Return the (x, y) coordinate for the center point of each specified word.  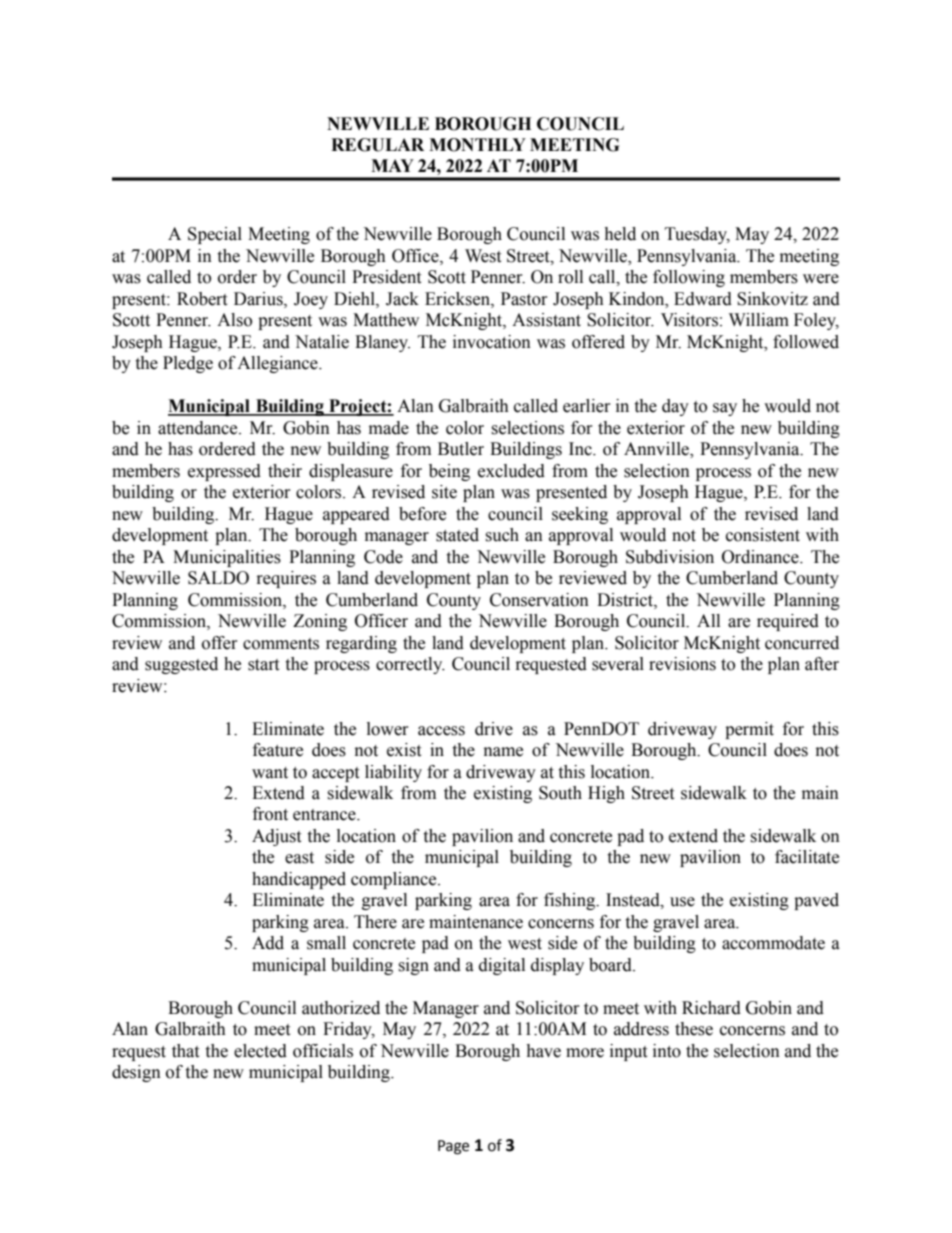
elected (260, 1051)
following (689, 278)
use (682, 902)
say (725, 409)
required (788, 622)
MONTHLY (477, 145)
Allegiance (278, 364)
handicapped (299, 880)
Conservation (539, 600)
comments (281, 644)
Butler (461, 449)
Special (215, 235)
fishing (570, 901)
